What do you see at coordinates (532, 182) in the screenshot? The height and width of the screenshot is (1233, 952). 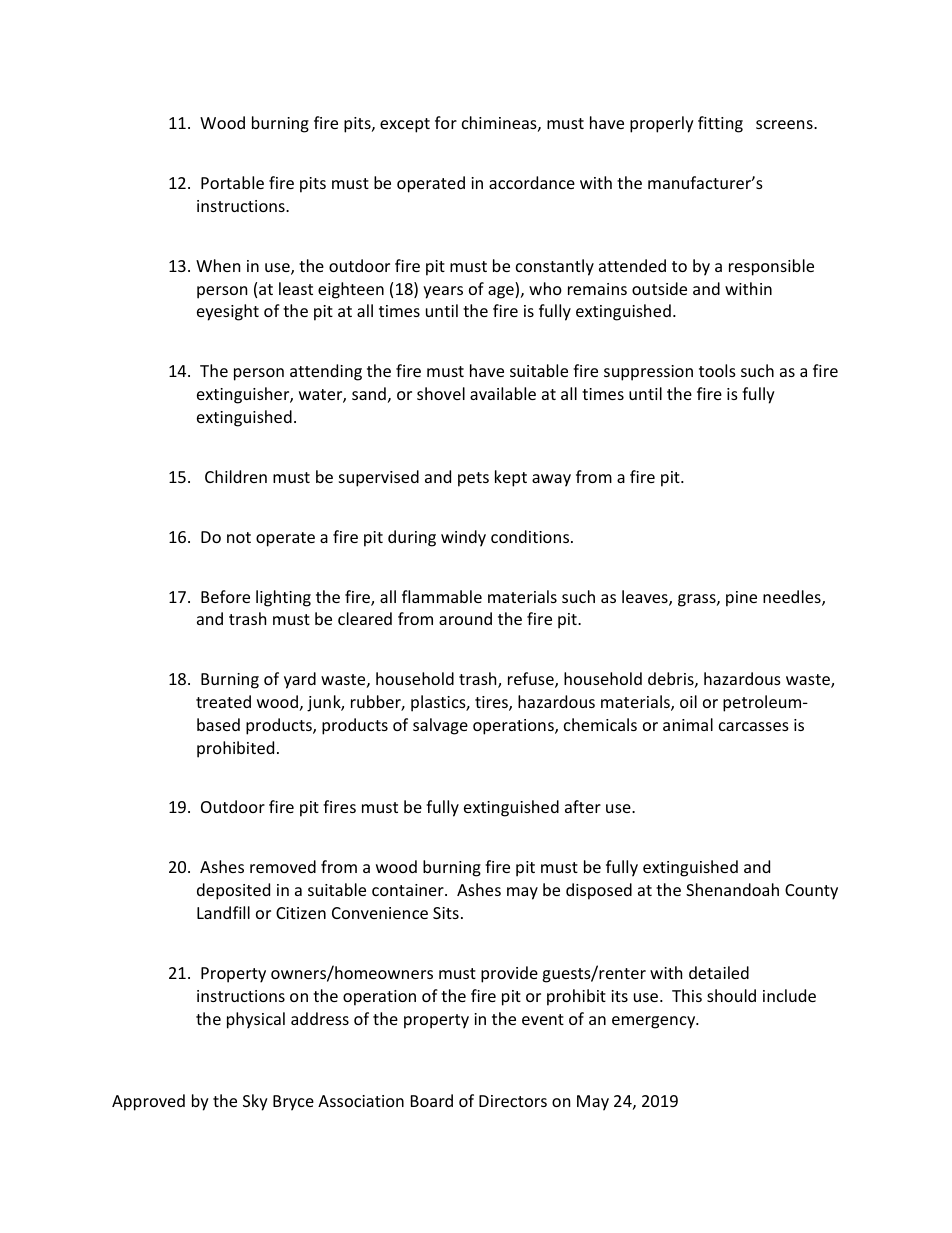 I see `accordance` at bounding box center [532, 182].
